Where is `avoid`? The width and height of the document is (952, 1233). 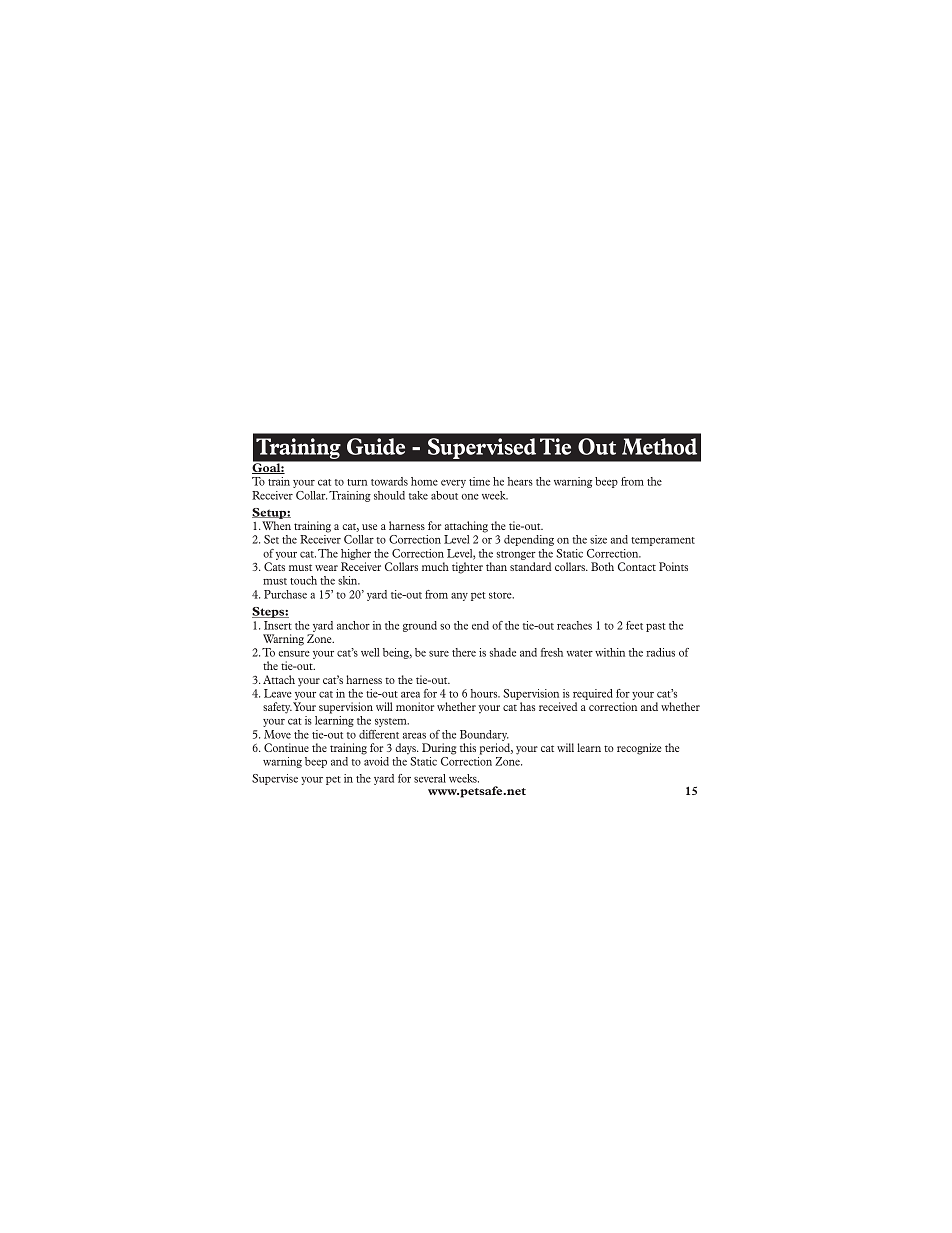 avoid is located at coordinates (376, 761).
